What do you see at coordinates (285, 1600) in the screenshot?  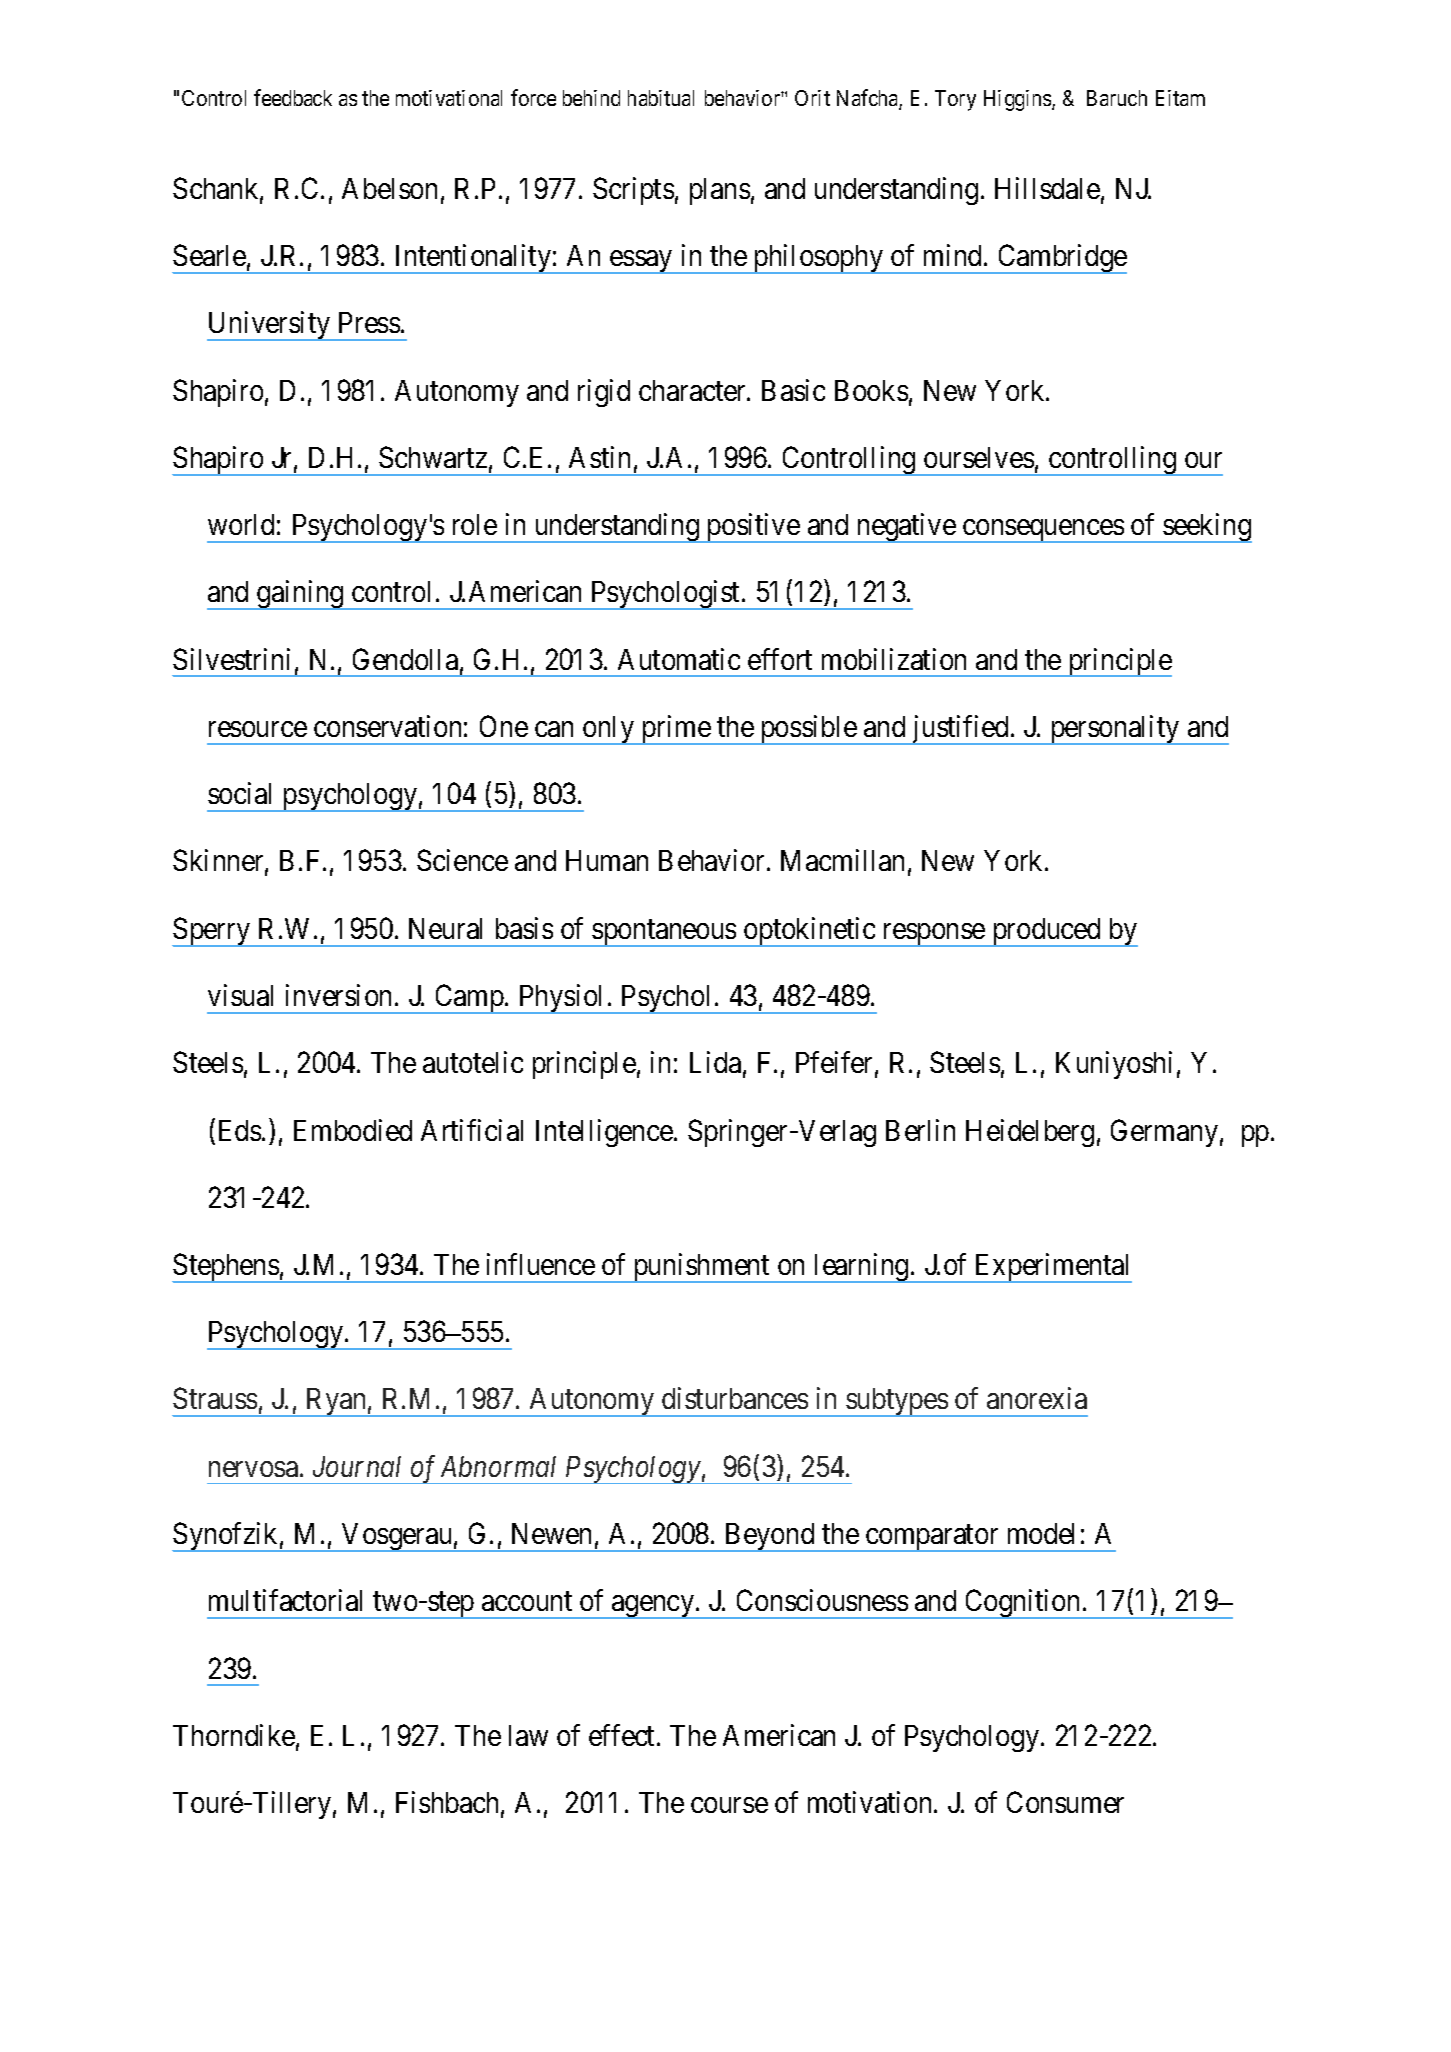 I see `multifactorial` at bounding box center [285, 1600].
